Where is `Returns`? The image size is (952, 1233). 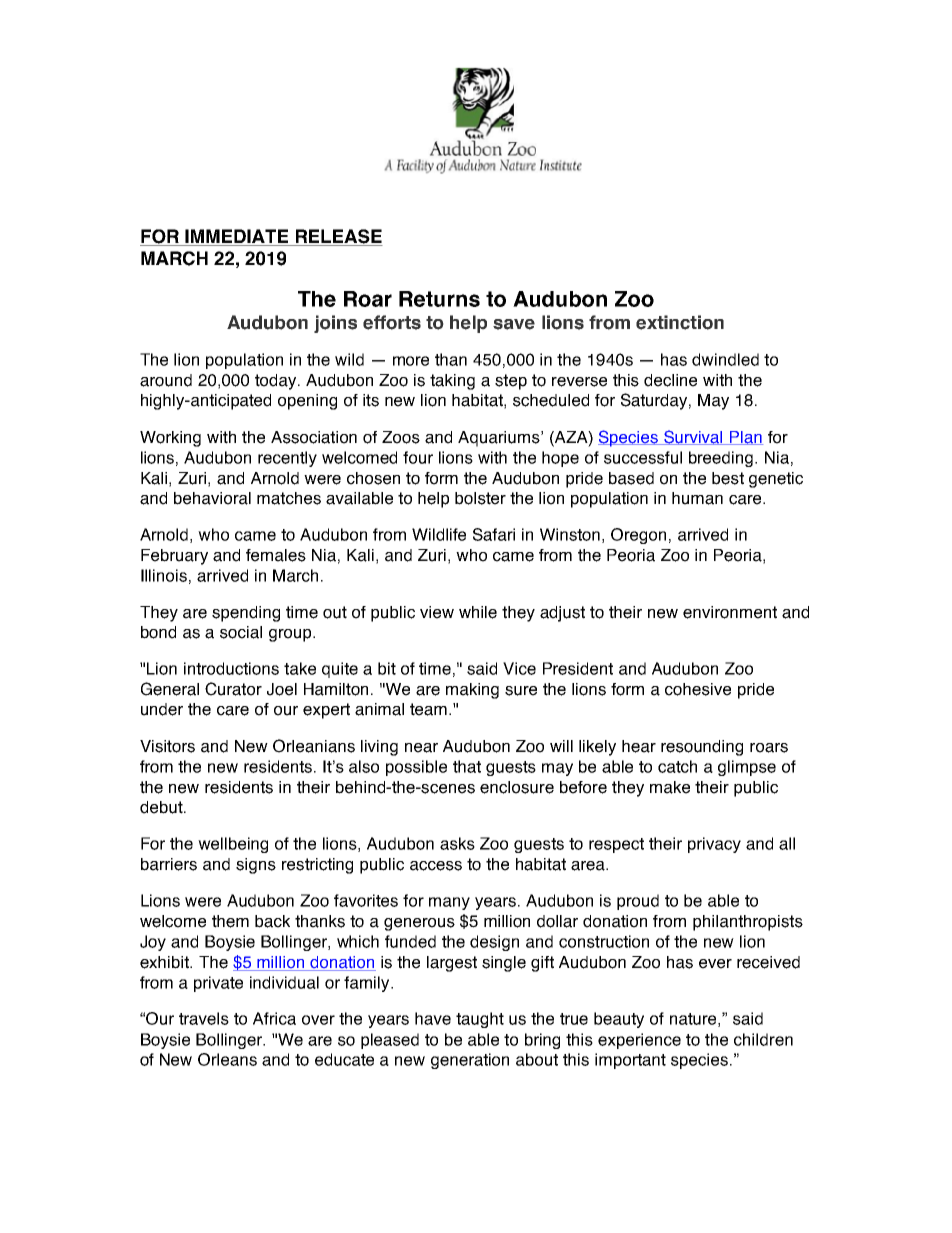
Returns is located at coordinates (439, 299).
